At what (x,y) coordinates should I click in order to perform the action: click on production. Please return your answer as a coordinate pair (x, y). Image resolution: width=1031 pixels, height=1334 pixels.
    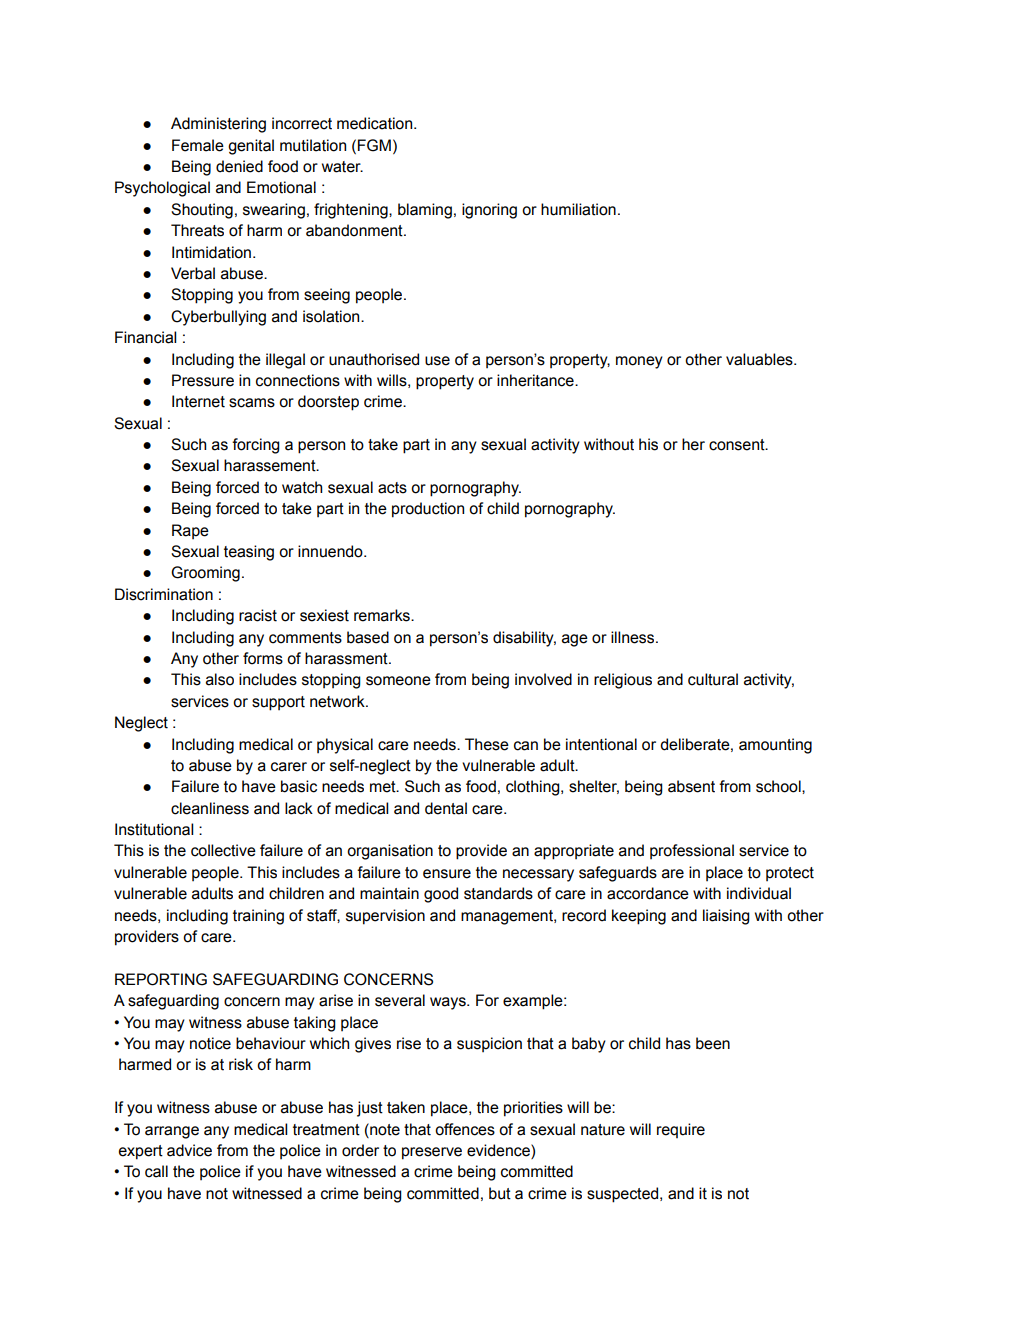
    Looking at the image, I should click on (428, 510).
